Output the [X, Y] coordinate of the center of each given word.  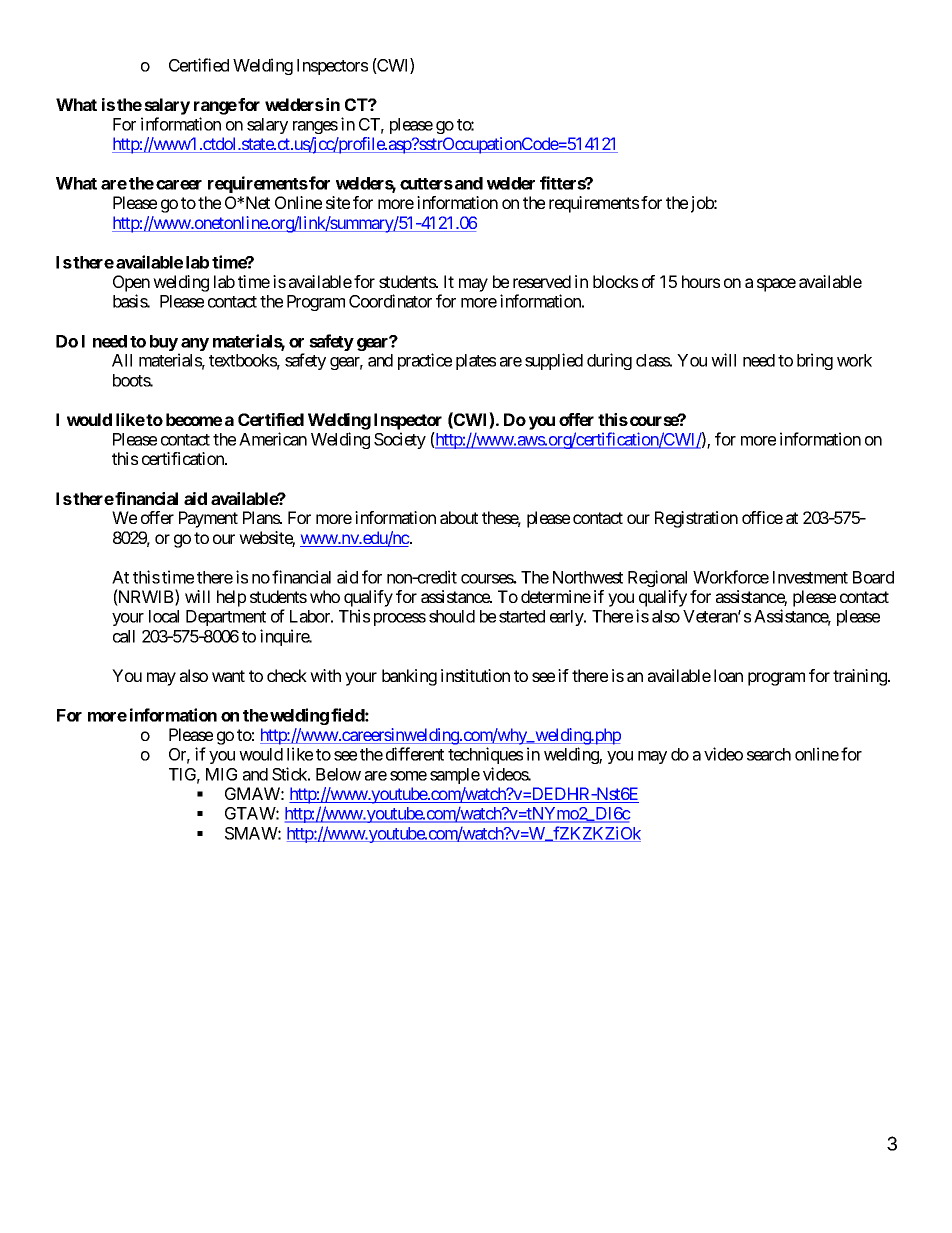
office [762, 517]
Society [400, 440]
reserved [542, 281]
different [415, 754]
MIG [221, 774]
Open [131, 283]
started [522, 616]
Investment [810, 577]
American [273, 439]
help [231, 598]
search [769, 754]
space [776, 285]
